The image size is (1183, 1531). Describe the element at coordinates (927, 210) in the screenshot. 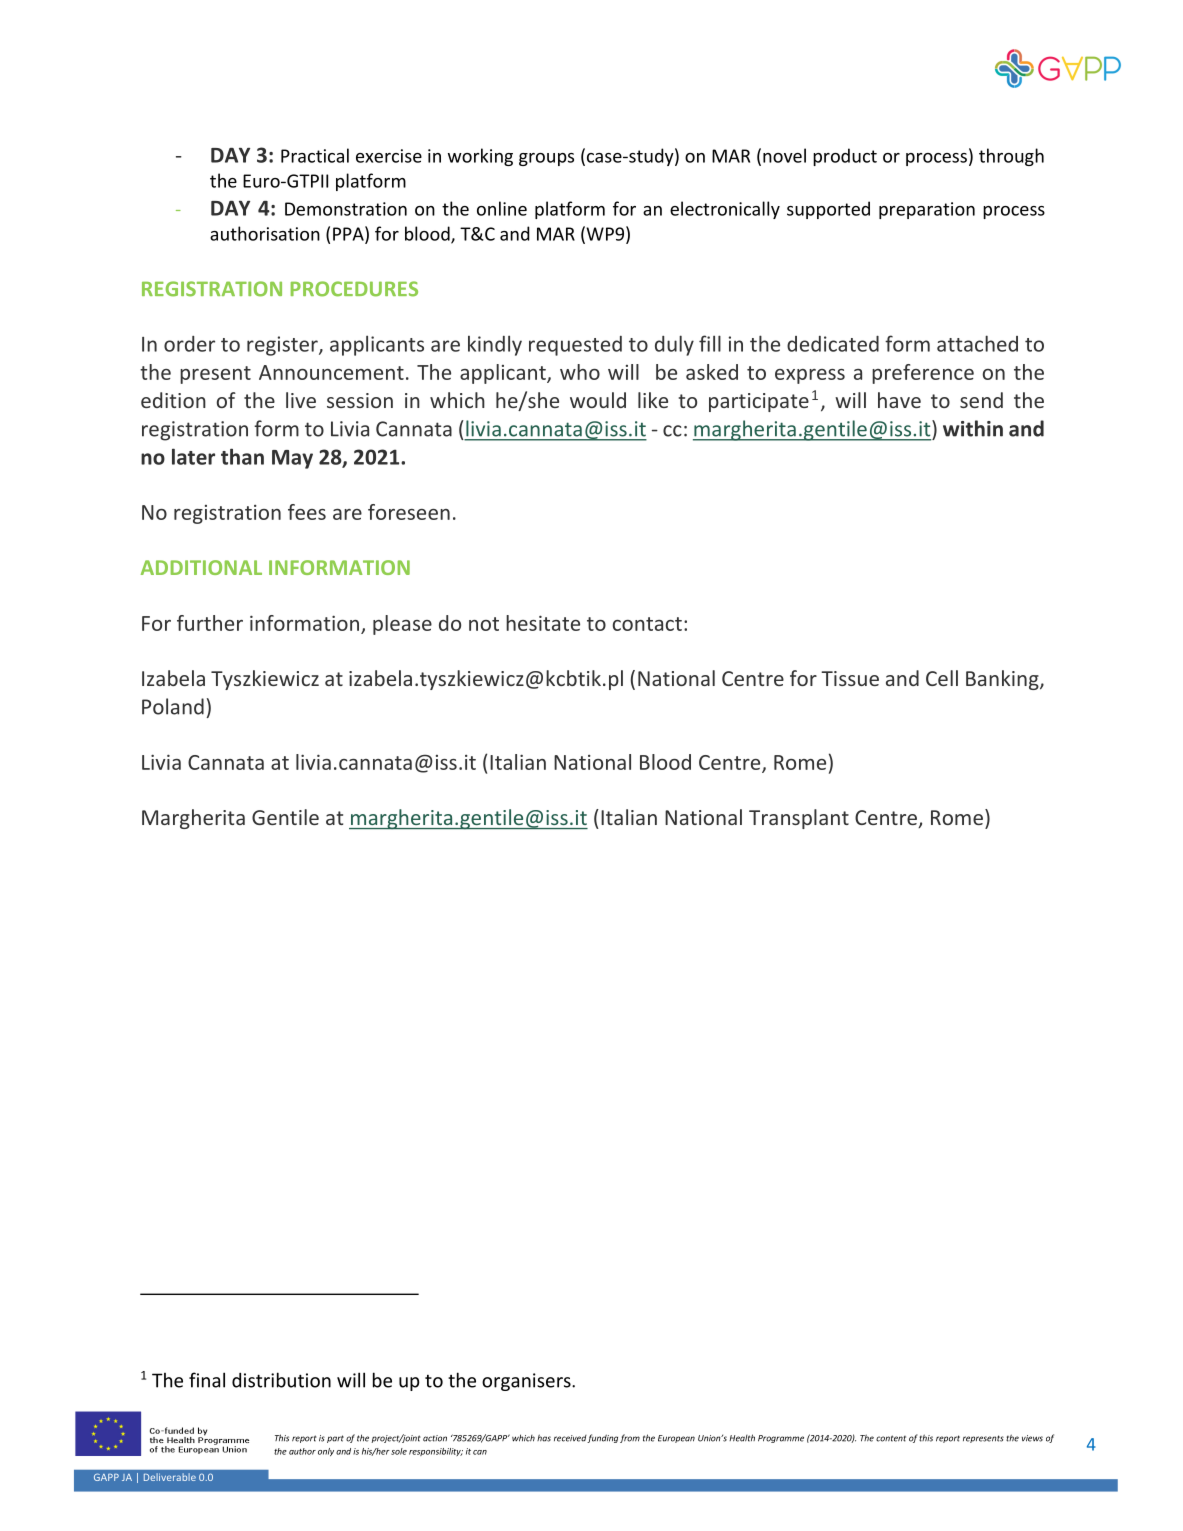

I see `preparation` at that location.
